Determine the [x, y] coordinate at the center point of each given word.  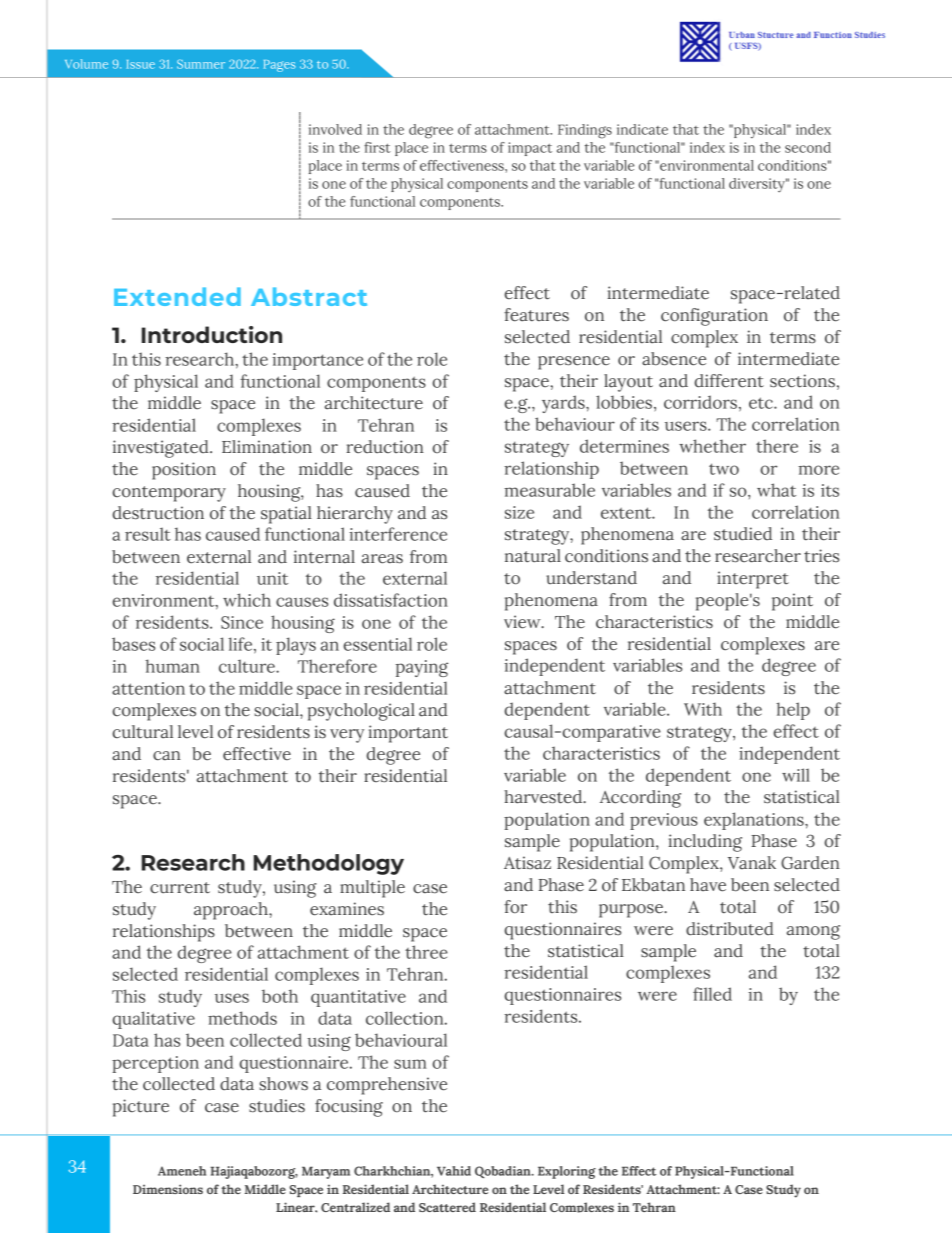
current [180, 888]
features [536, 315]
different [729, 381]
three [426, 952]
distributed [730, 929]
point [792, 602]
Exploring [567, 1172]
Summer [201, 64]
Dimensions [168, 1189]
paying [421, 668]
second [808, 147]
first [377, 147]
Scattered [447, 1207]
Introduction [212, 334]
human [172, 666]
